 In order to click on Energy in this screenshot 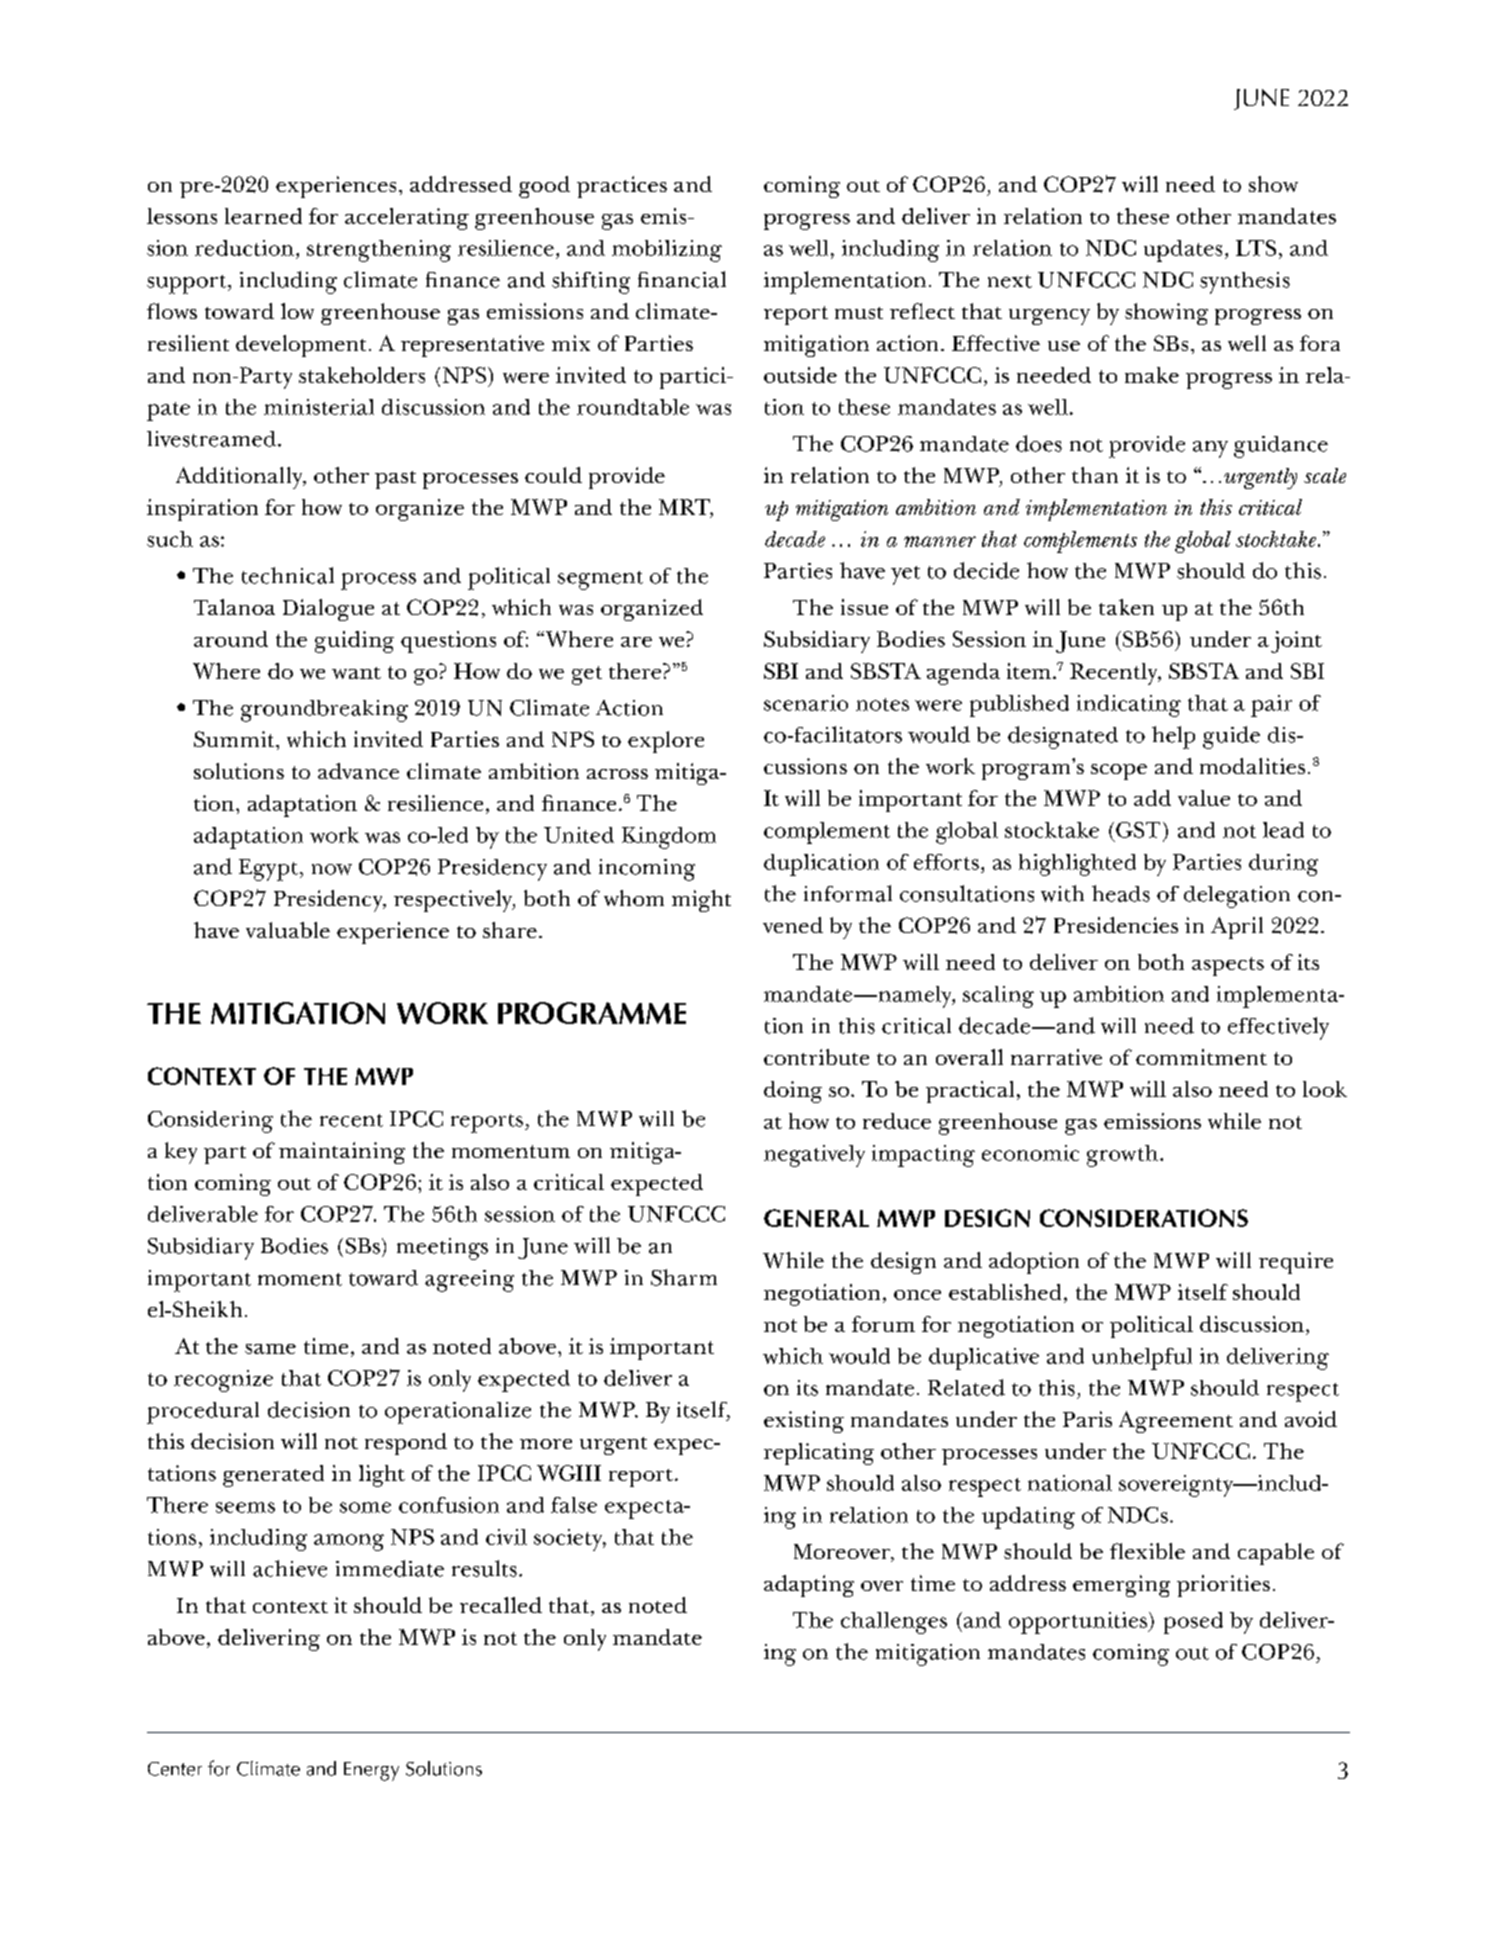, I will do `click(371, 1771)`.
